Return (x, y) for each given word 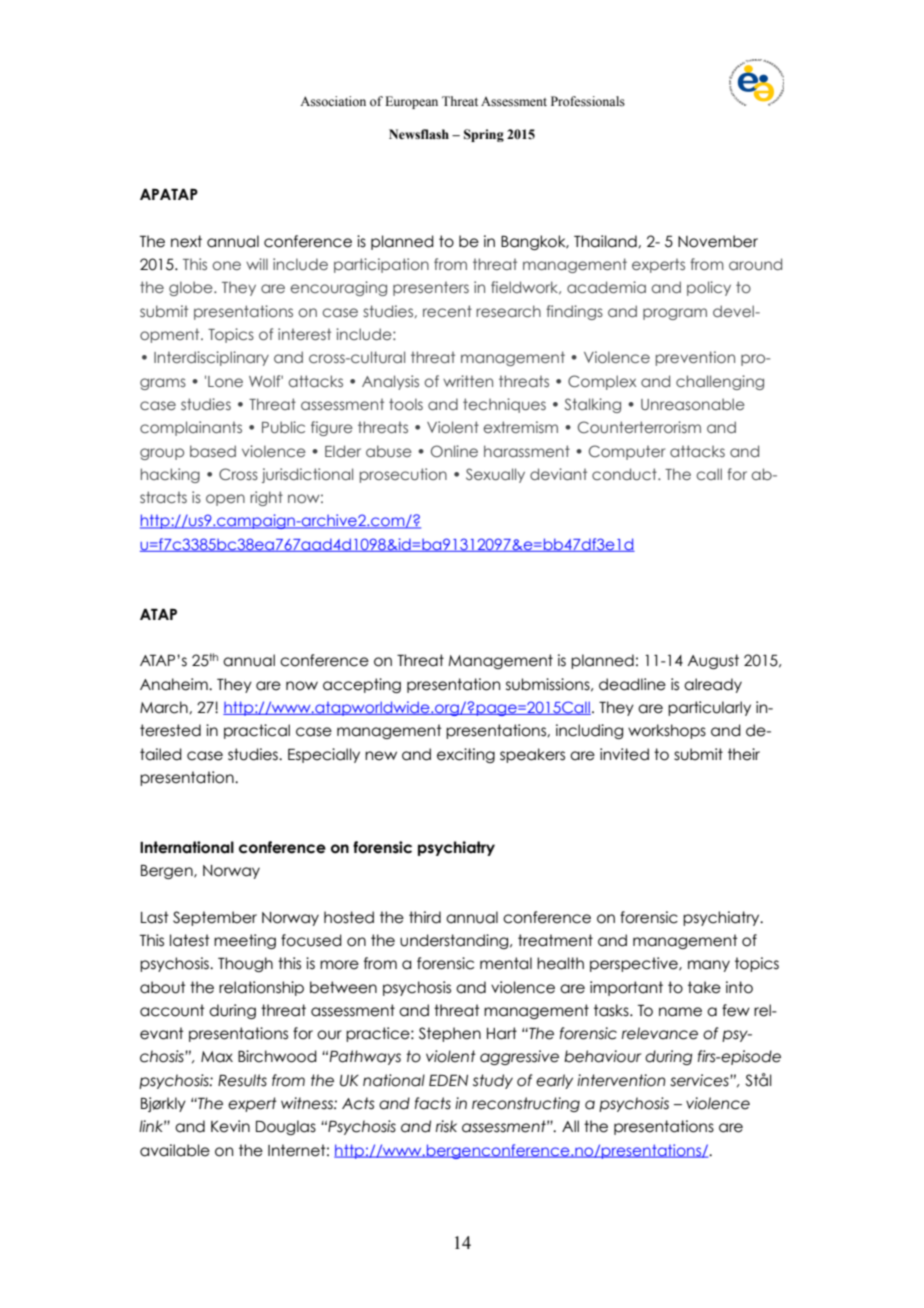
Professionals (588, 101)
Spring (484, 135)
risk (446, 1126)
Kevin (230, 1126)
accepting (362, 685)
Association (333, 101)
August (713, 661)
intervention (621, 1080)
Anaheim (175, 684)
